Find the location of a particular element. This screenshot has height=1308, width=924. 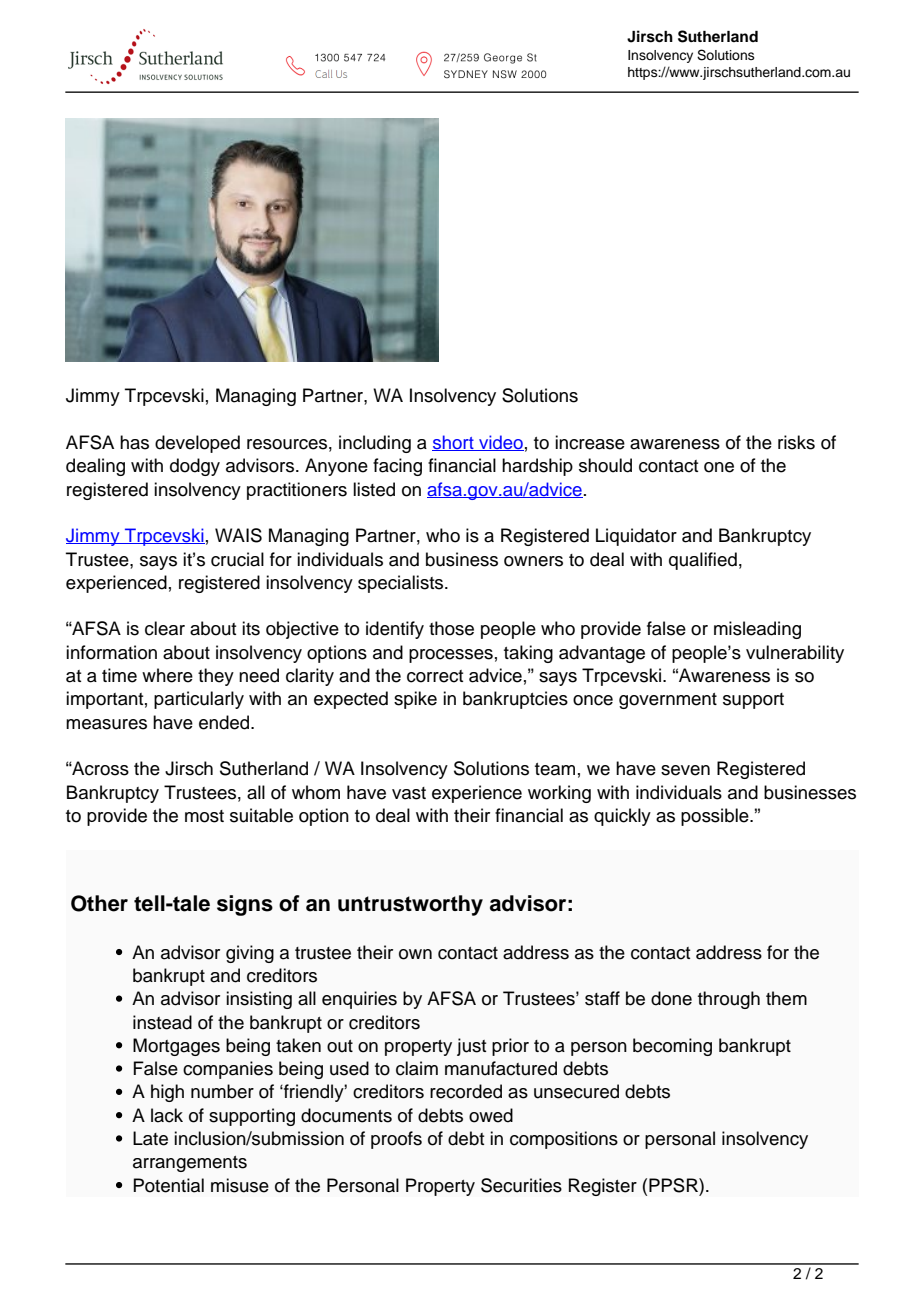

those is located at coordinates (451, 628).
